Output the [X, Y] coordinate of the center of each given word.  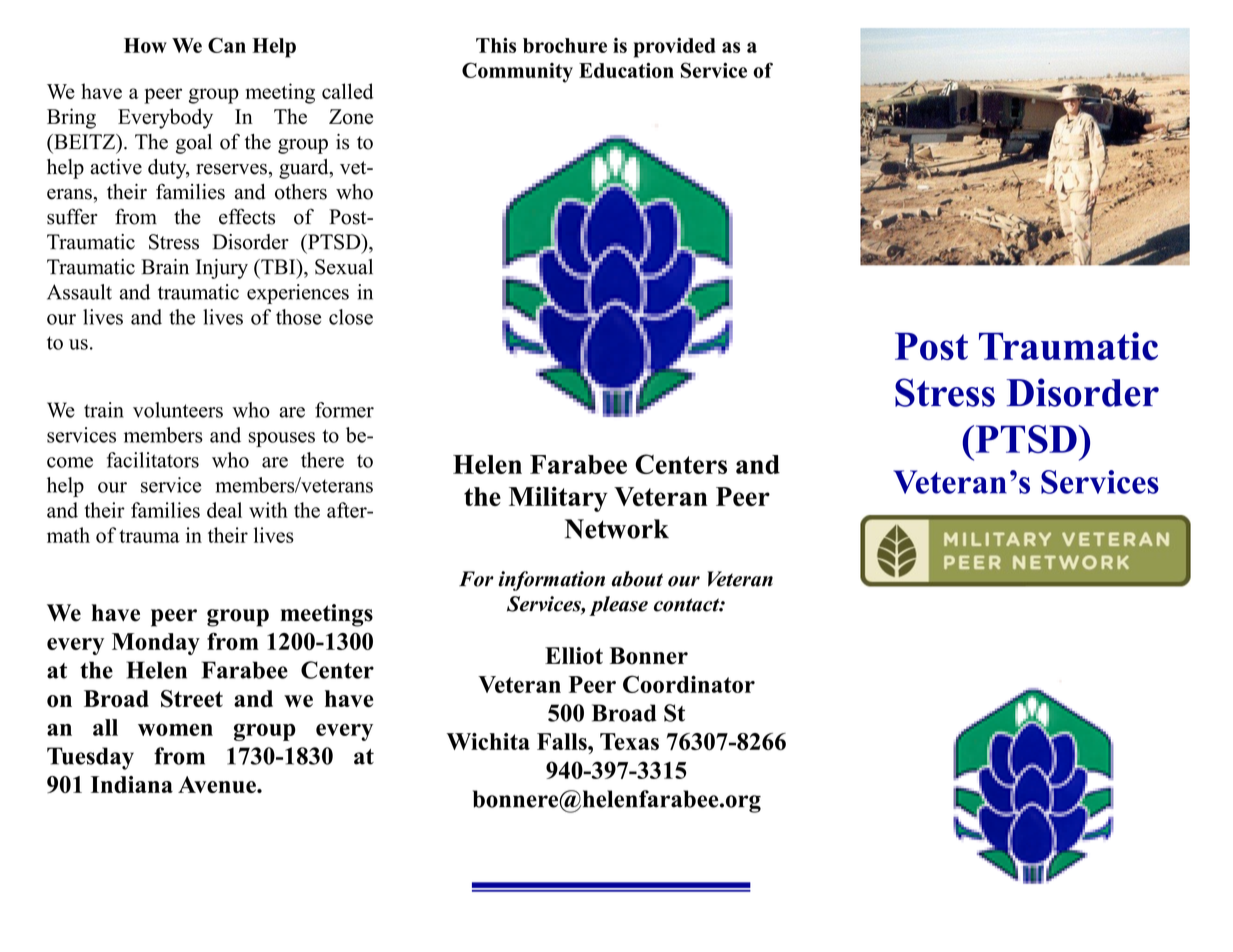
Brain [165, 267]
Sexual [344, 267]
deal [224, 510]
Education [626, 70]
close [351, 317]
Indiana [132, 784]
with [268, 510]
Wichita [488, 741]
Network [617, 529]
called [347, 91]
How [145, 45]
